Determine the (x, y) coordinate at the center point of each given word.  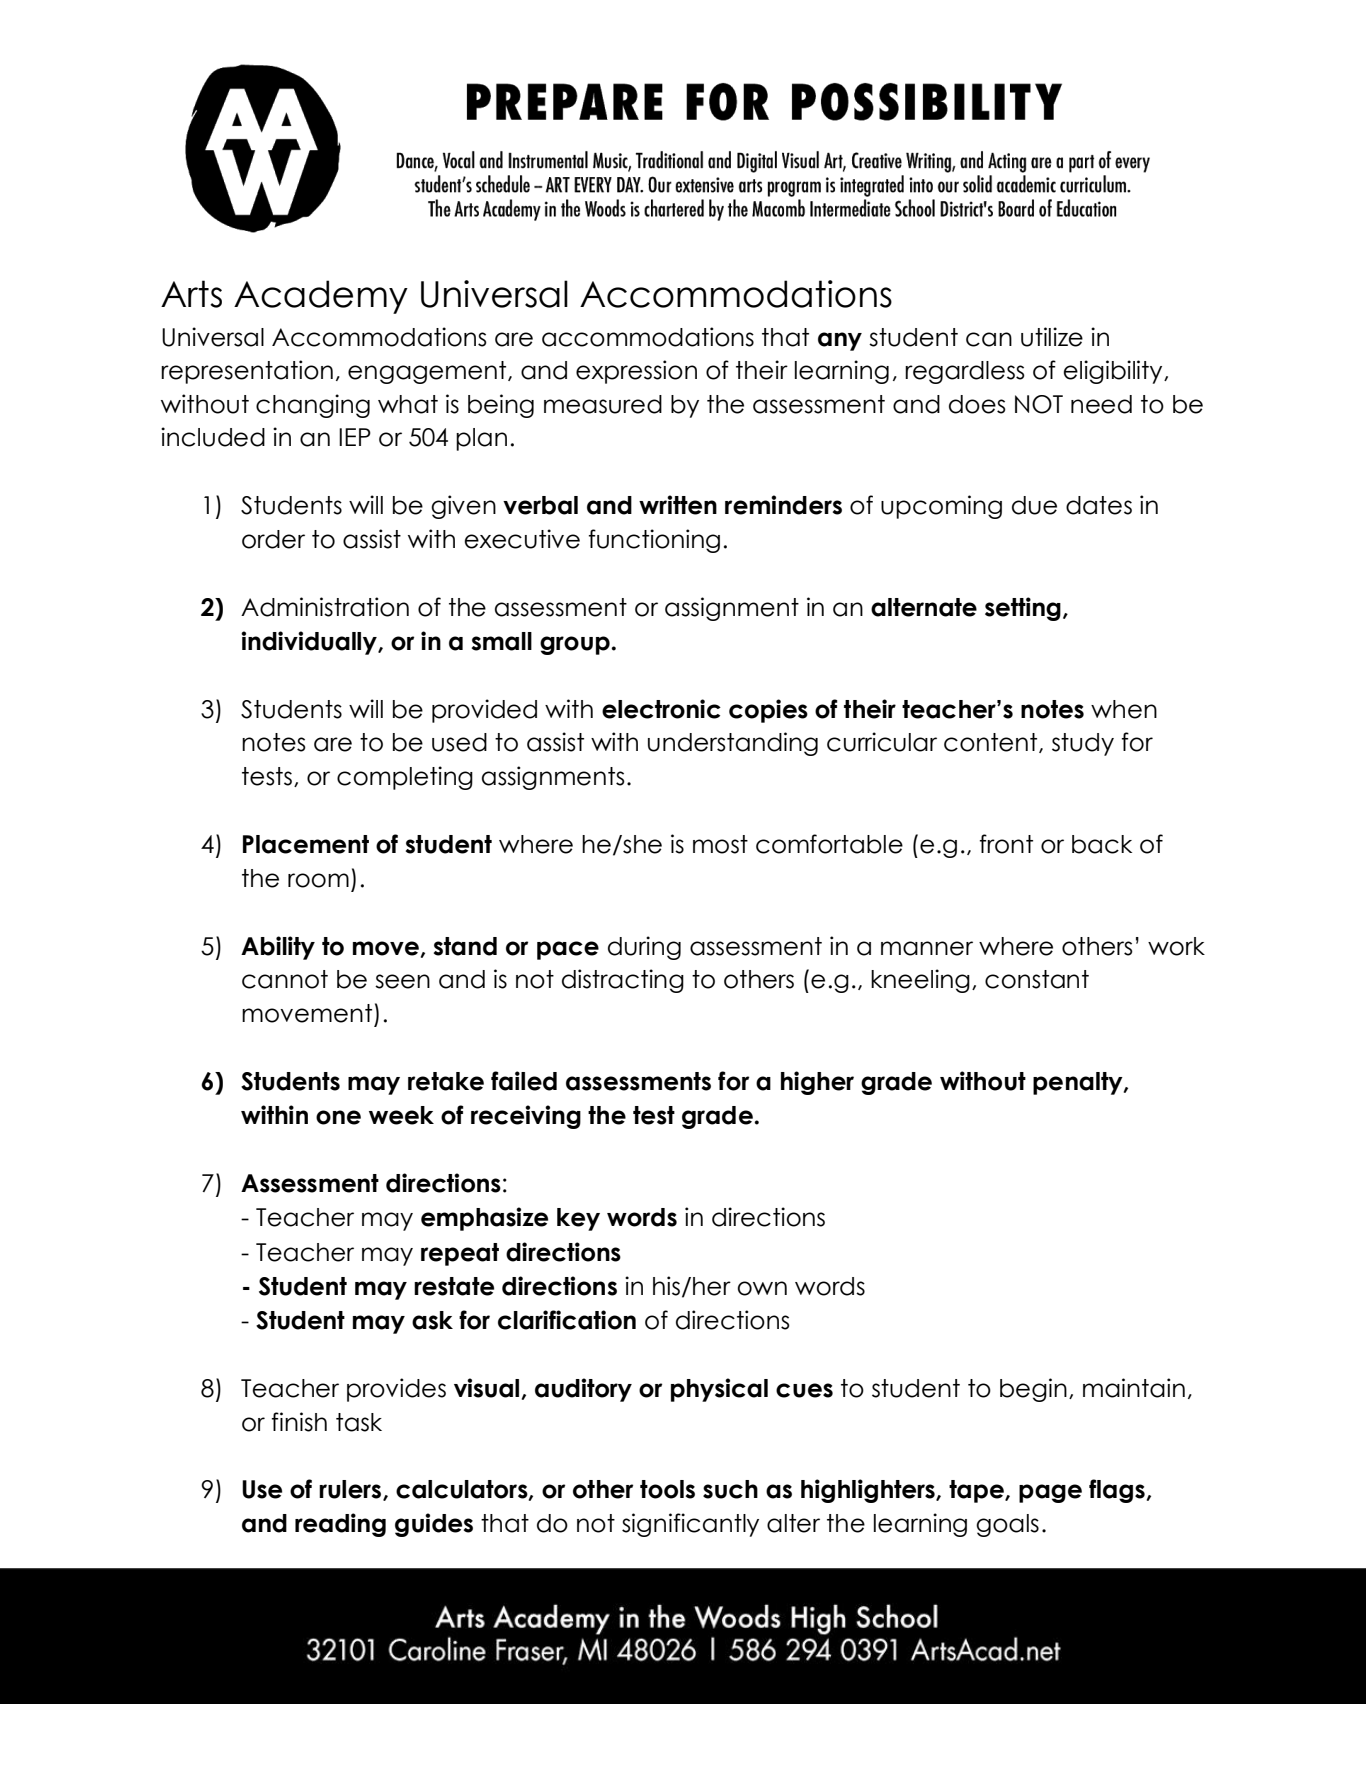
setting (1023, 609)
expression (636, 372)
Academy (321, 297)
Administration (325, 607)
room (318, 880)
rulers (350, 1489)
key (578, 1219)
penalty (1079, 1083)
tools (667, 1489)
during (644, 948)
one (338, 1117)
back (1102, 844)
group (576, 645)
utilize (1052, 337)
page (1050, 1493)
